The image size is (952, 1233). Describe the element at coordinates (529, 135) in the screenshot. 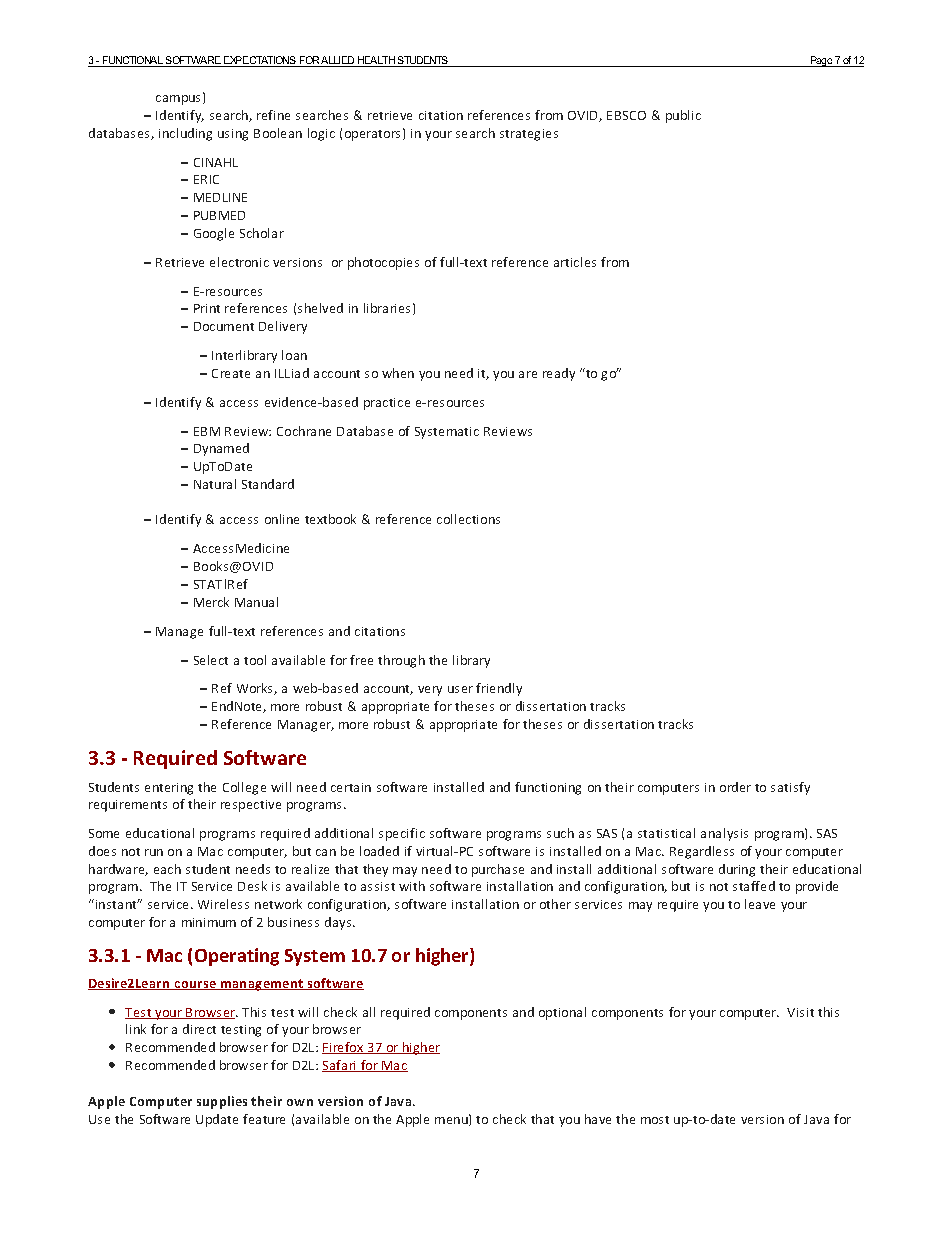

I see `strategies` at that location.
